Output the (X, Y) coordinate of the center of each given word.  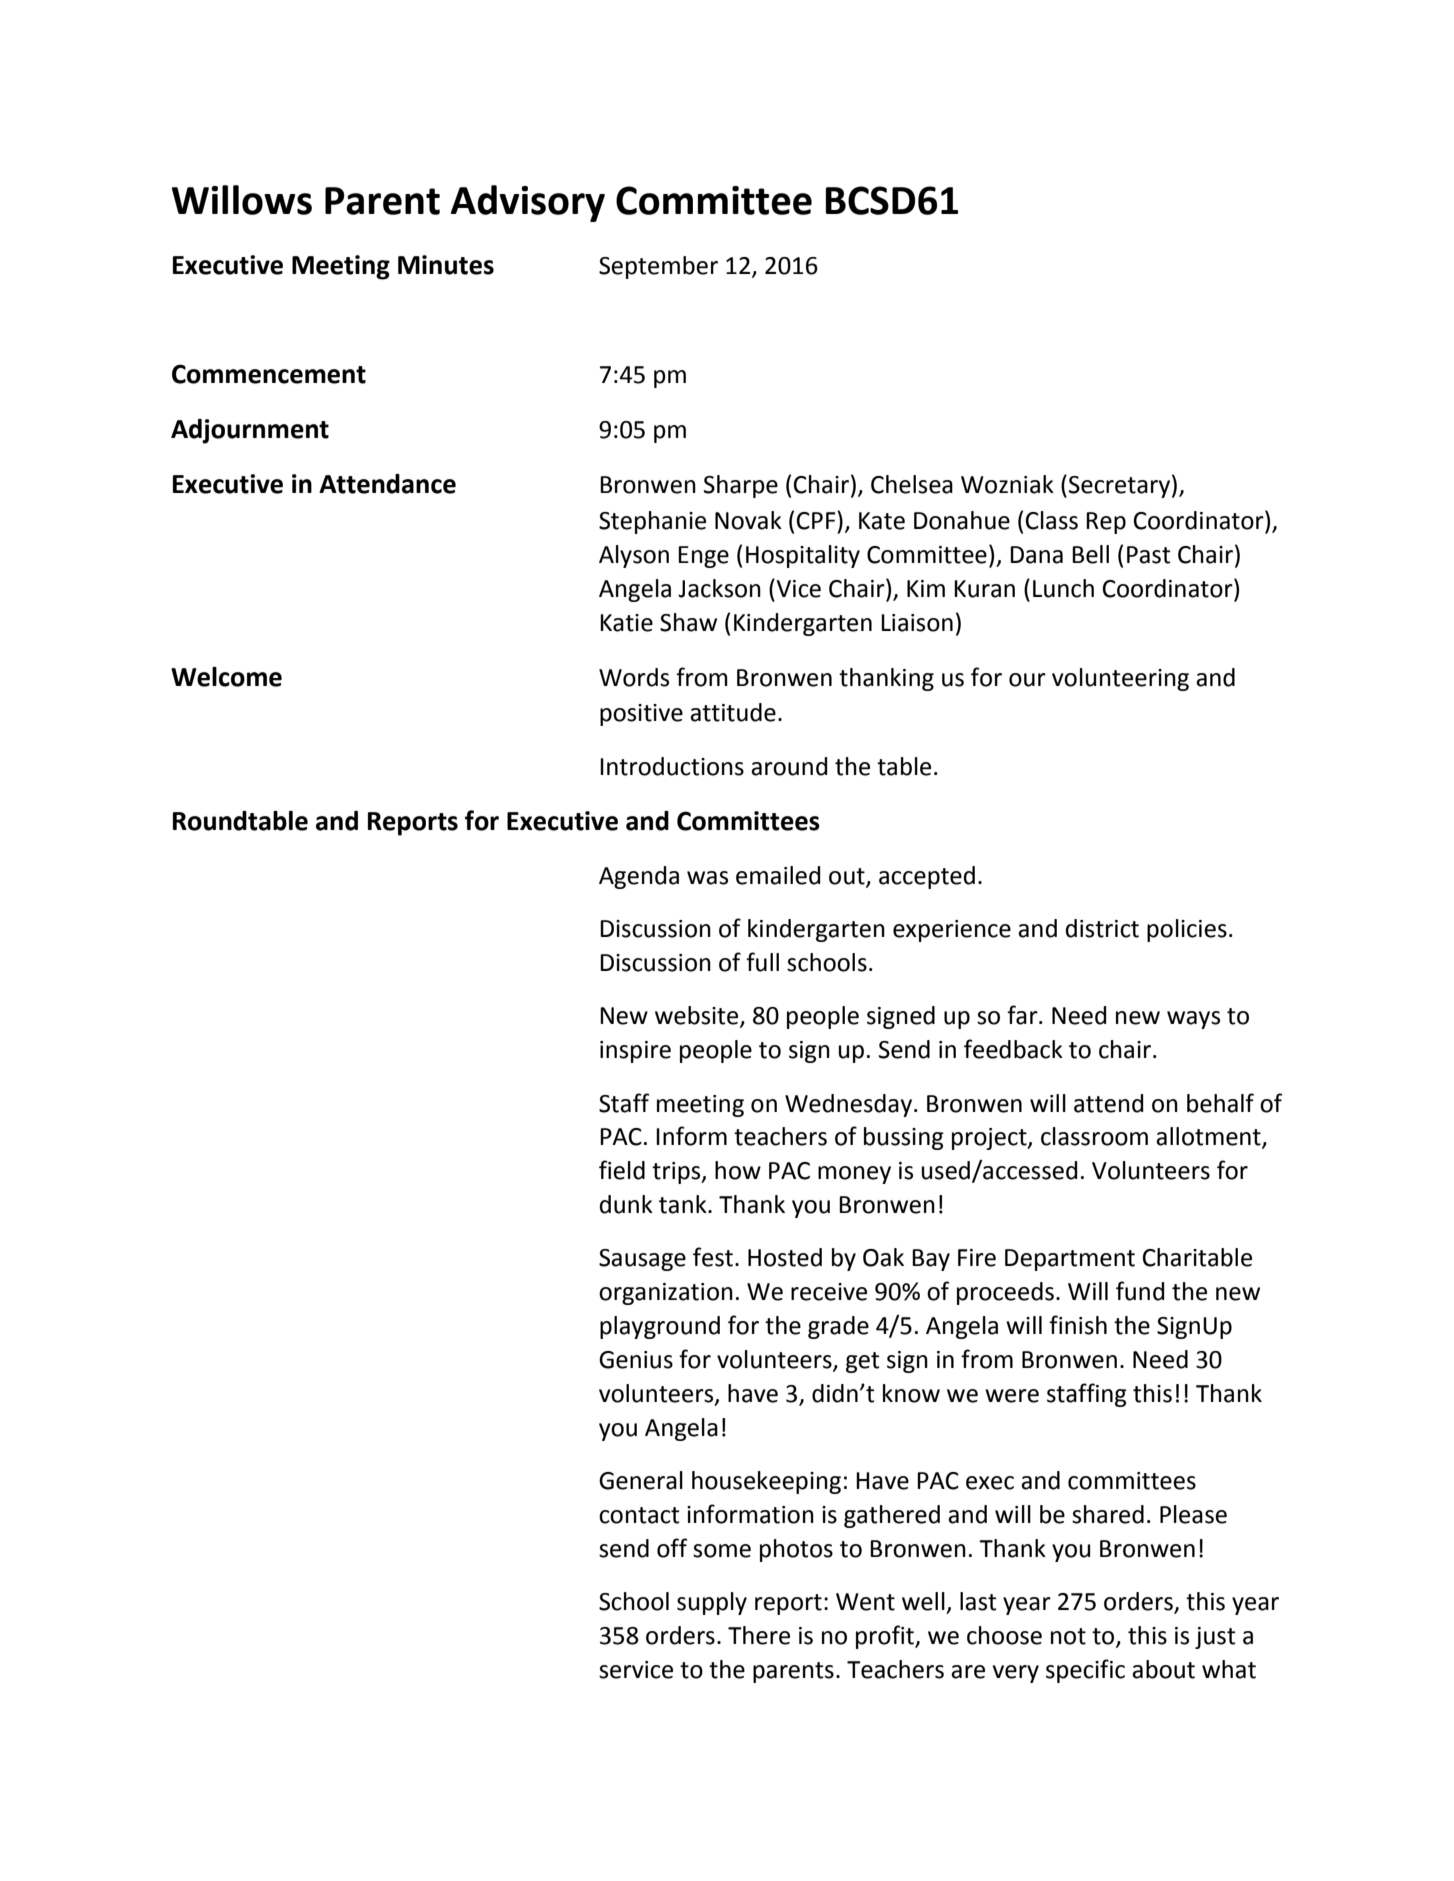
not (1068, 1636)
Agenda (639, 877)
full (762, 962)
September (658, 267)
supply (712, 1603)
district (1102, 928)
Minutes (446, 265)
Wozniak (1007, 484)
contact (639, 1515)
